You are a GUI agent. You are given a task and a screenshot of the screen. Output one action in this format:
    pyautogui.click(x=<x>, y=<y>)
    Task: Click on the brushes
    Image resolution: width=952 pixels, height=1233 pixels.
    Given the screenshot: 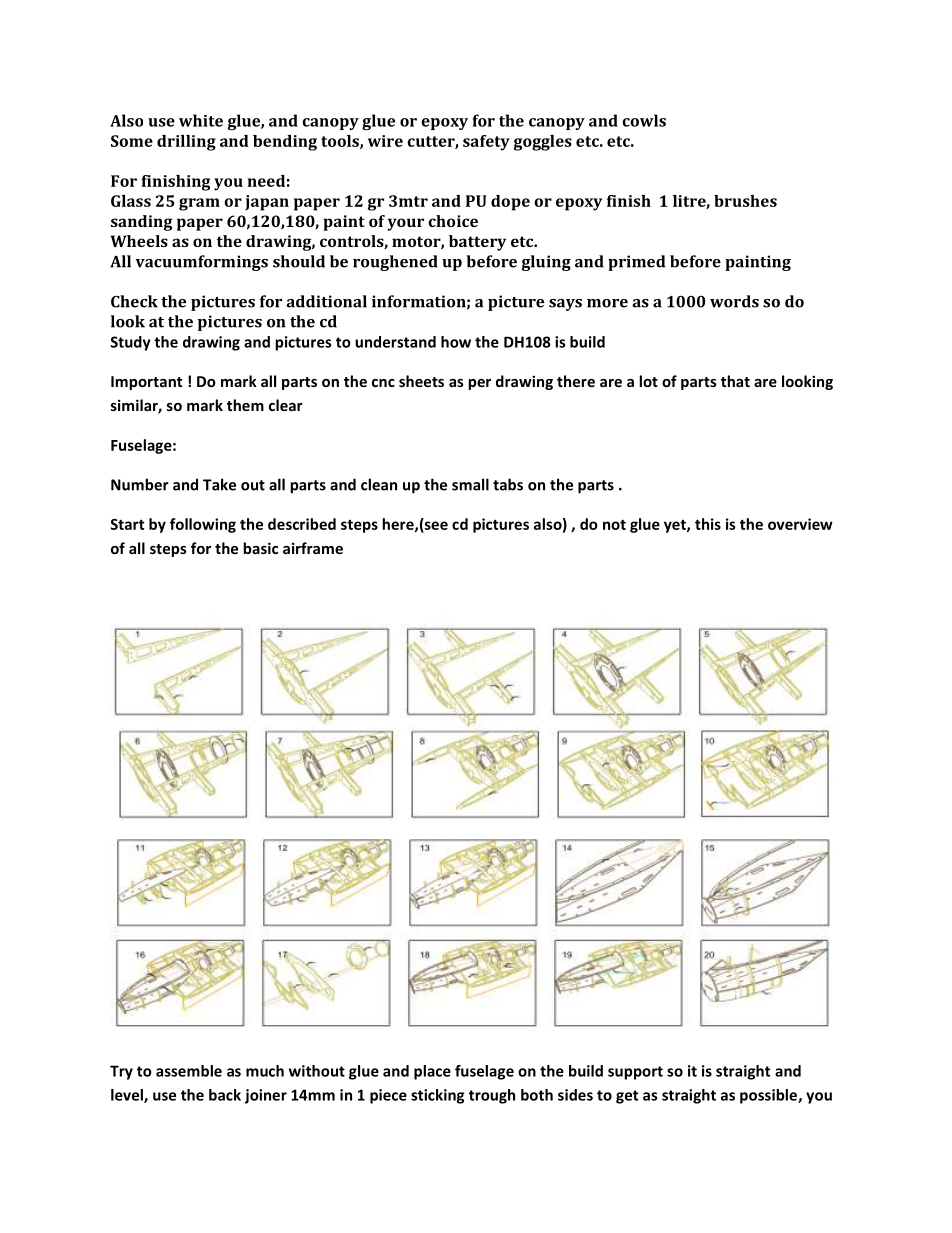 What is the action you would take?
    pyautogui.click(x=745, y=201)
